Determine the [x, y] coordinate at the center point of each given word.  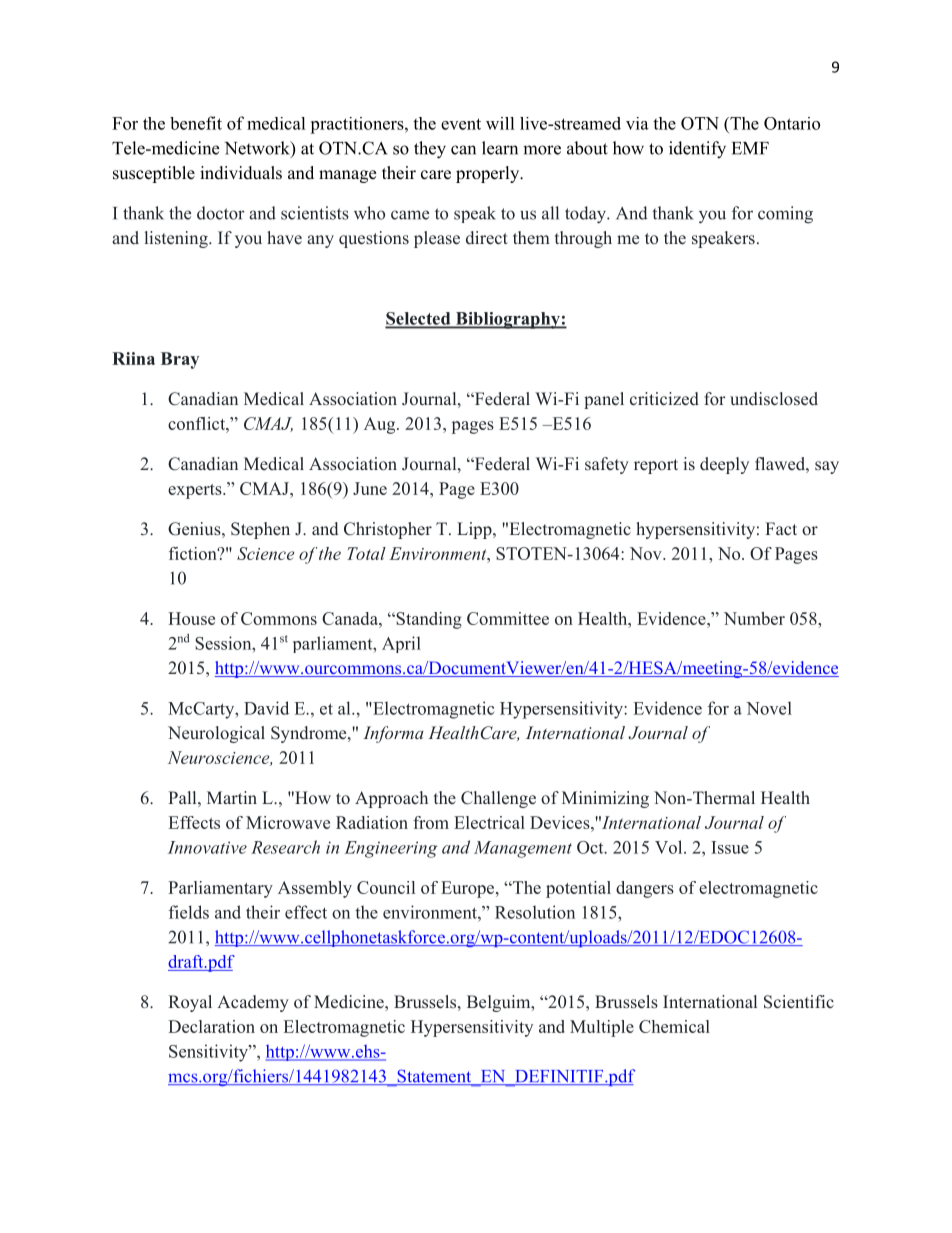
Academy [253, 1003]
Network [258, 149]
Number [754, 618]
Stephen [260, 530]
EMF [750, 148]
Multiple [602, 1028]
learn [500, 148]
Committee [508, 618]
